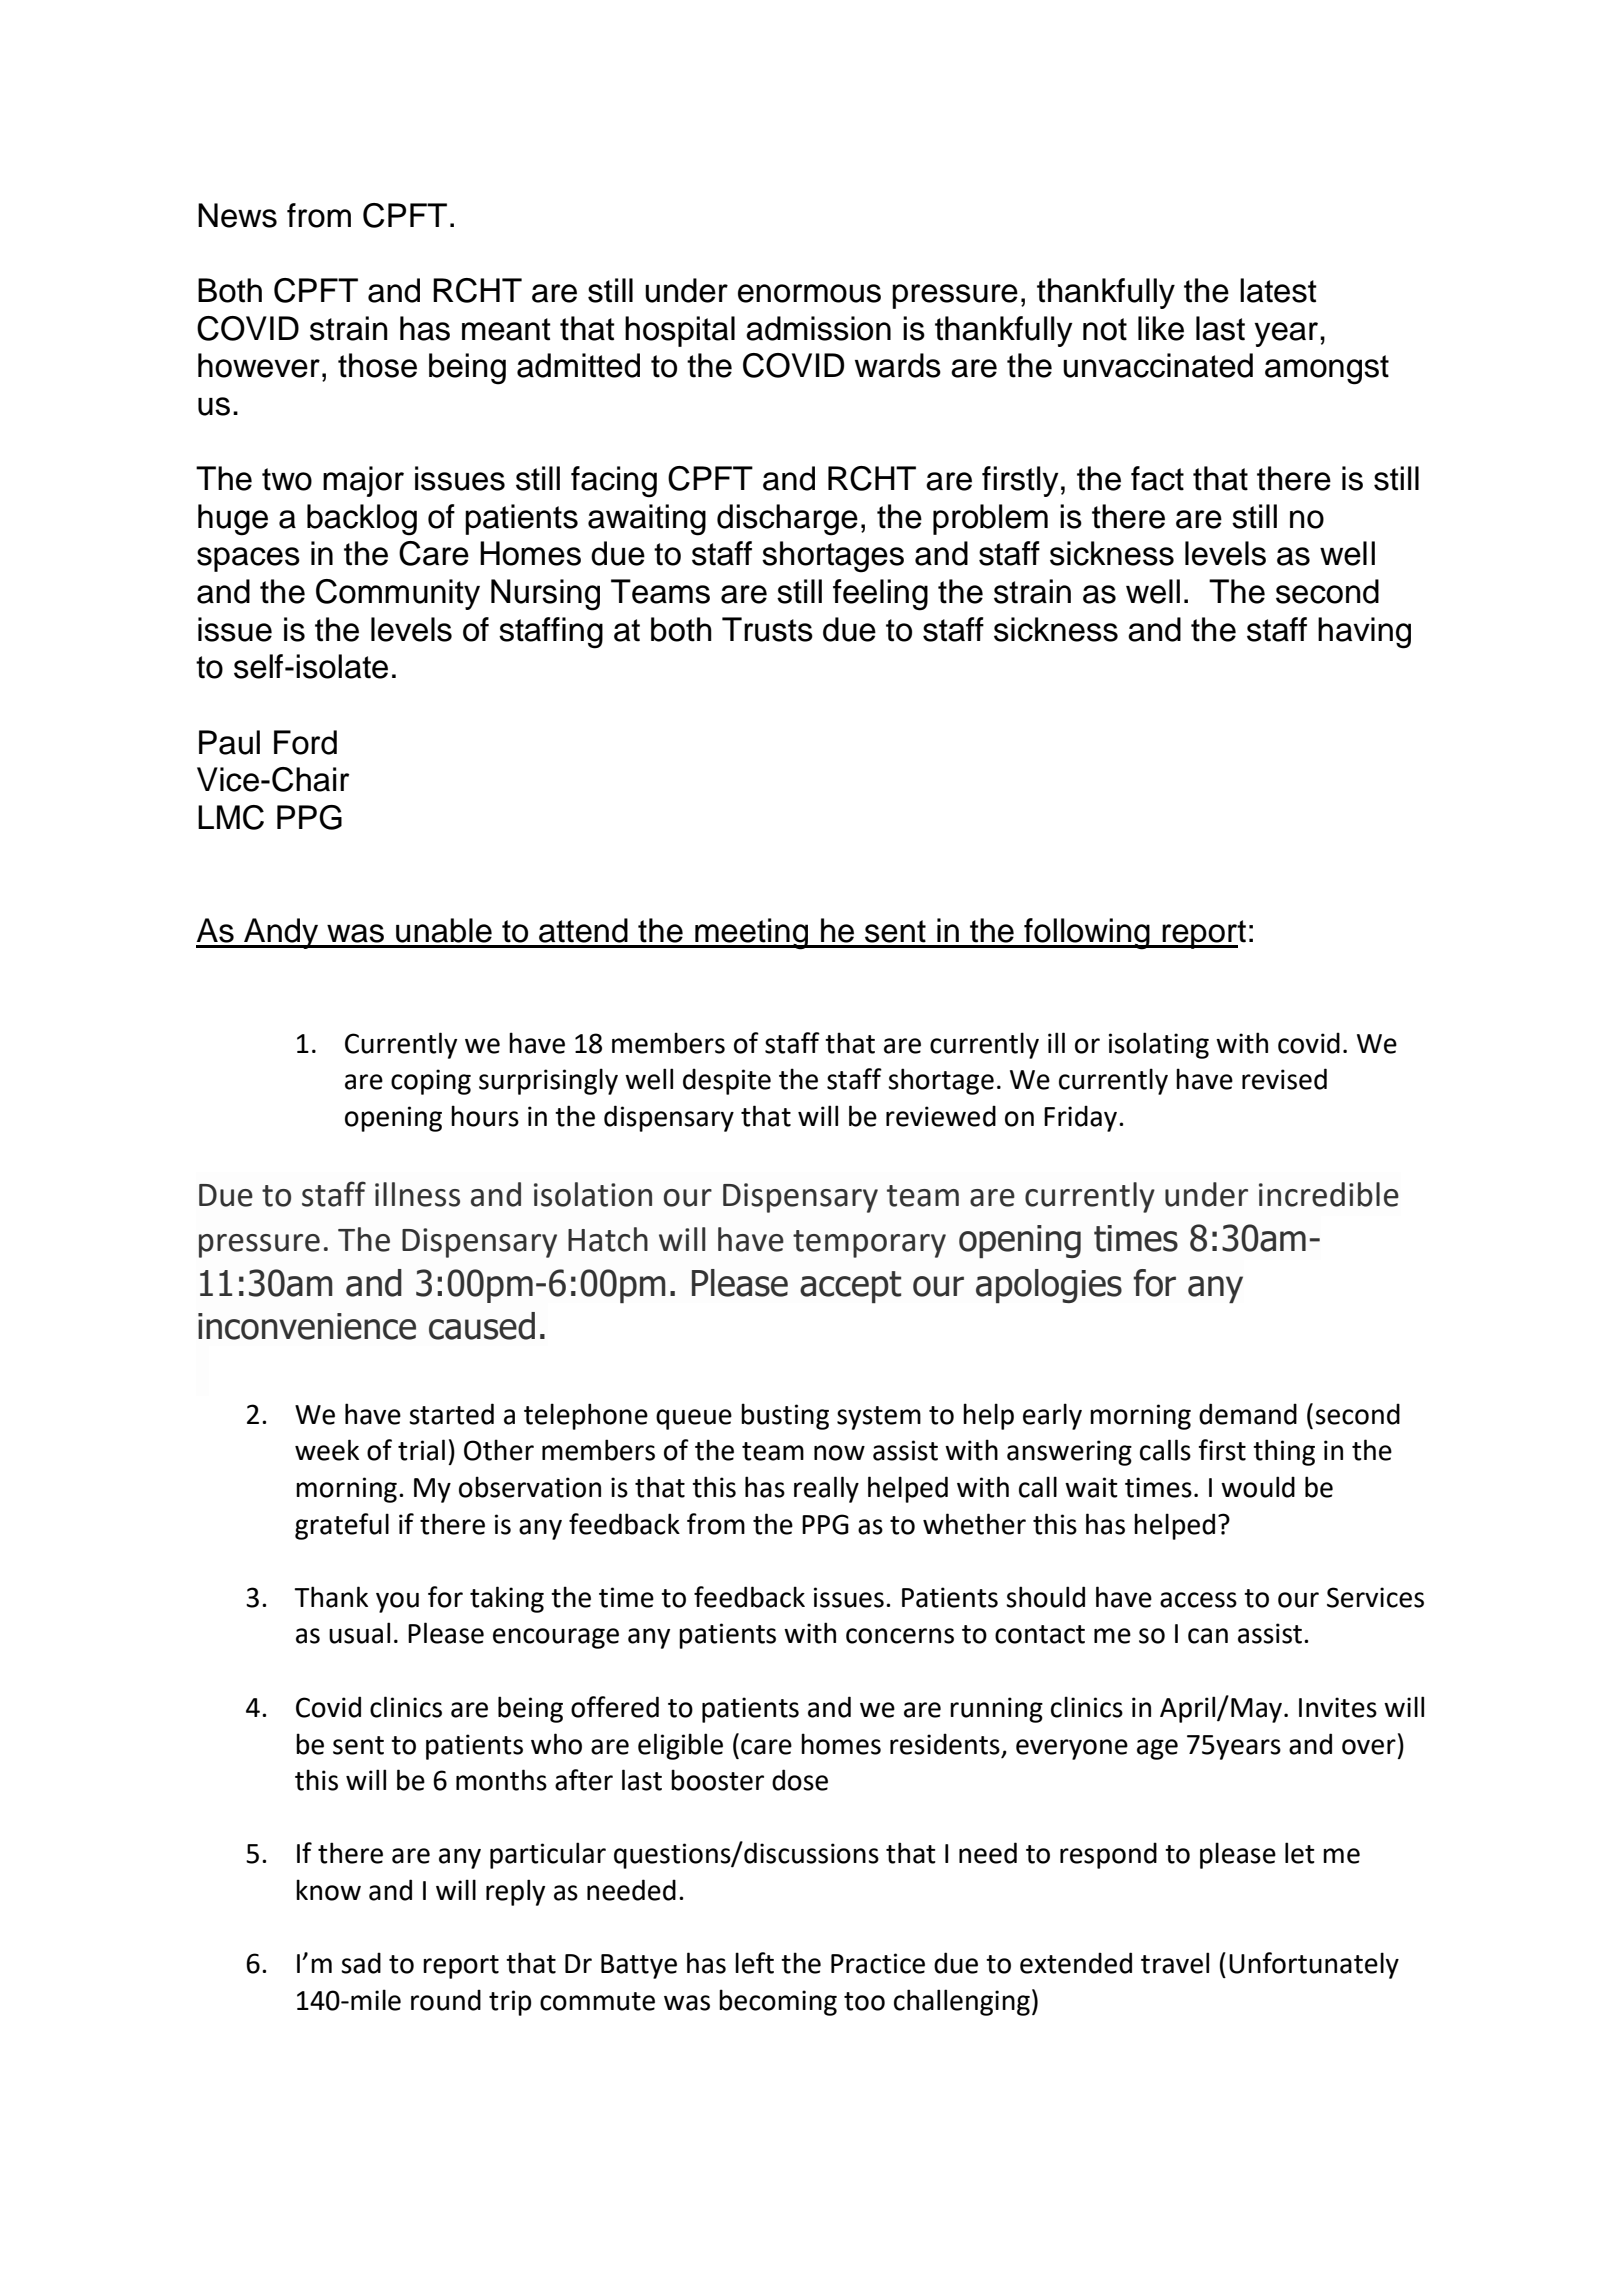 This page has height=2294, width=1623. I want to click on Ford, so click(305, 742).
